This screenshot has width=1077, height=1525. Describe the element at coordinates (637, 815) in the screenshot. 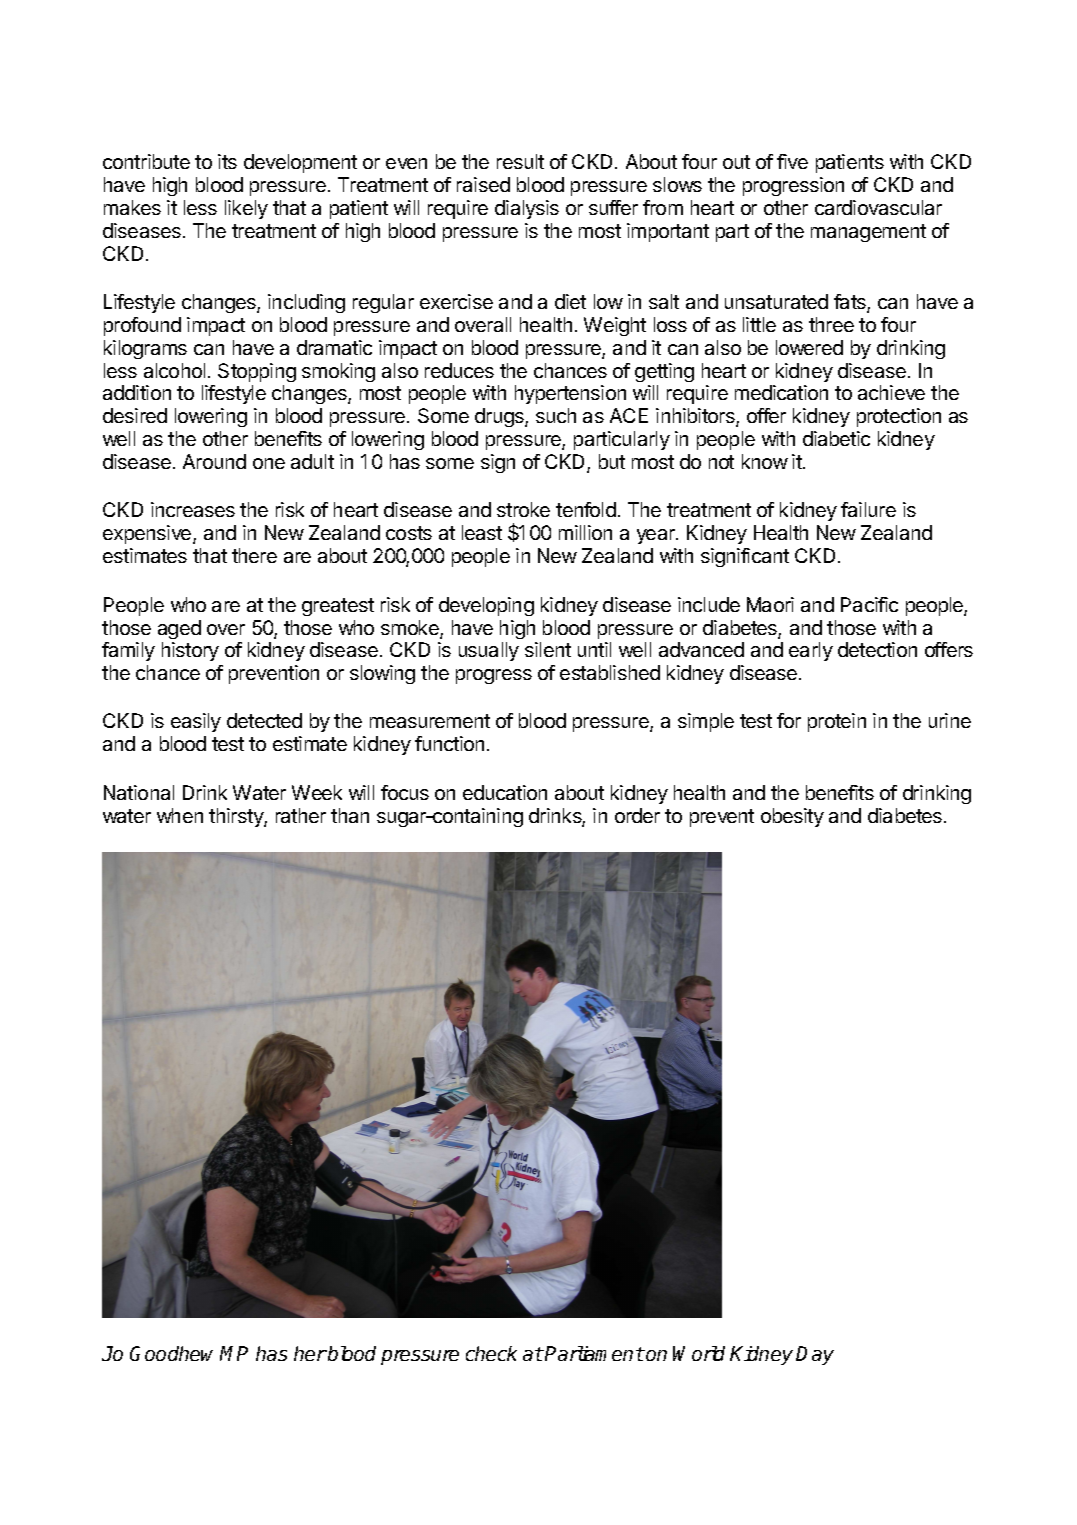

I see `order` at that location.
